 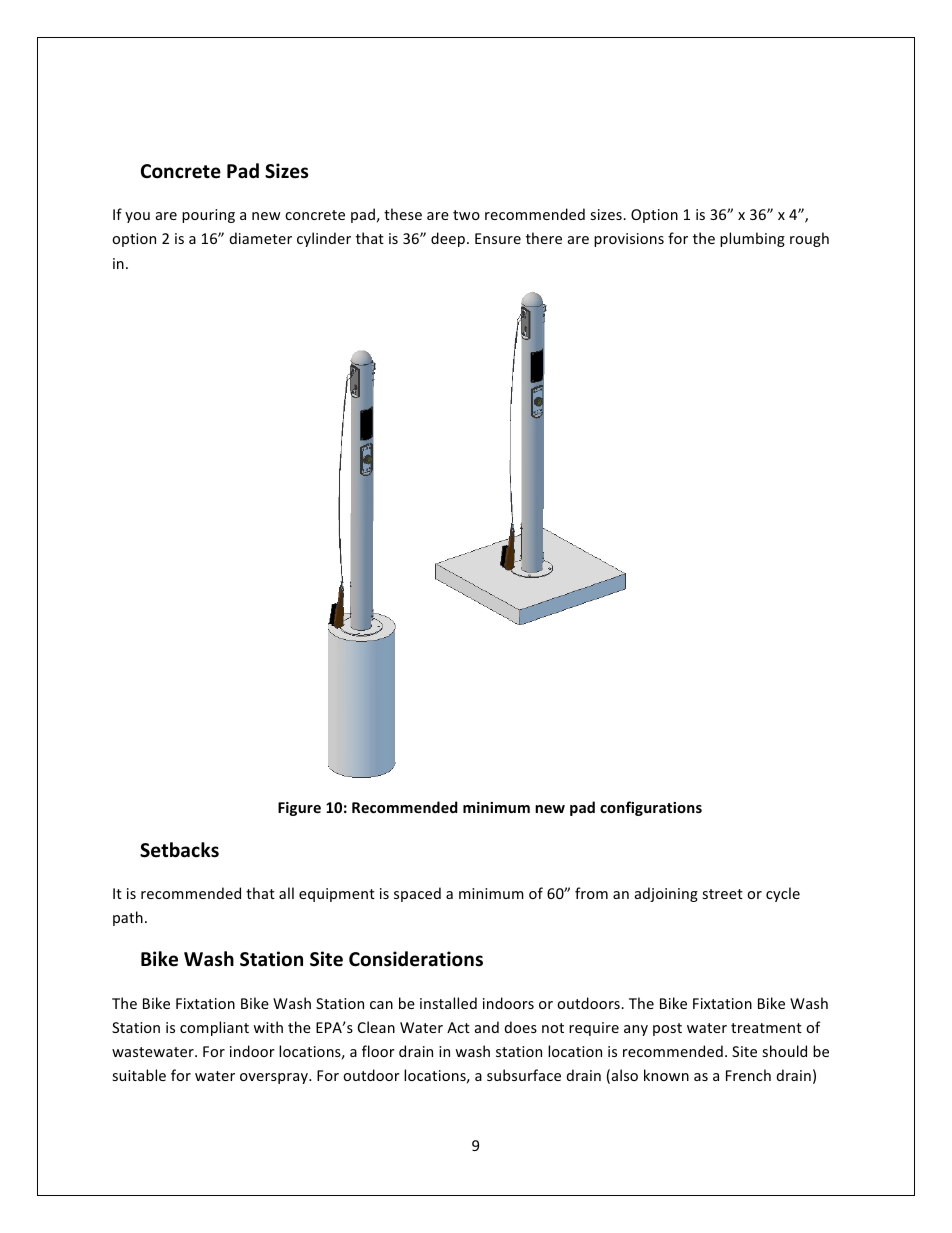 I want to click on street, so click(x=722, y=894).
